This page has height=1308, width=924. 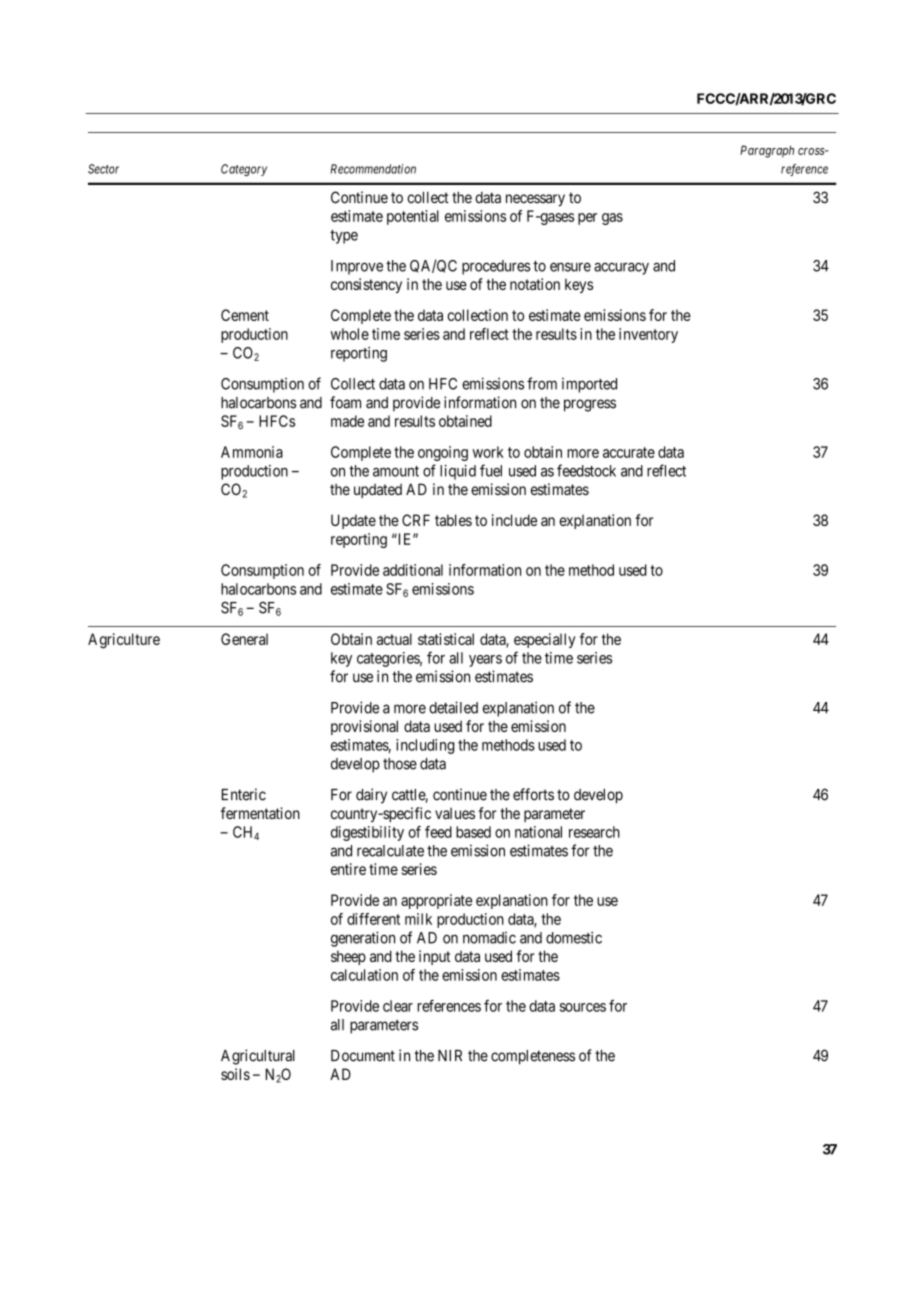 What do you see at coordinates (767, 151) in the page?
I see `Paragraph` at bounding box center [767, 151].
